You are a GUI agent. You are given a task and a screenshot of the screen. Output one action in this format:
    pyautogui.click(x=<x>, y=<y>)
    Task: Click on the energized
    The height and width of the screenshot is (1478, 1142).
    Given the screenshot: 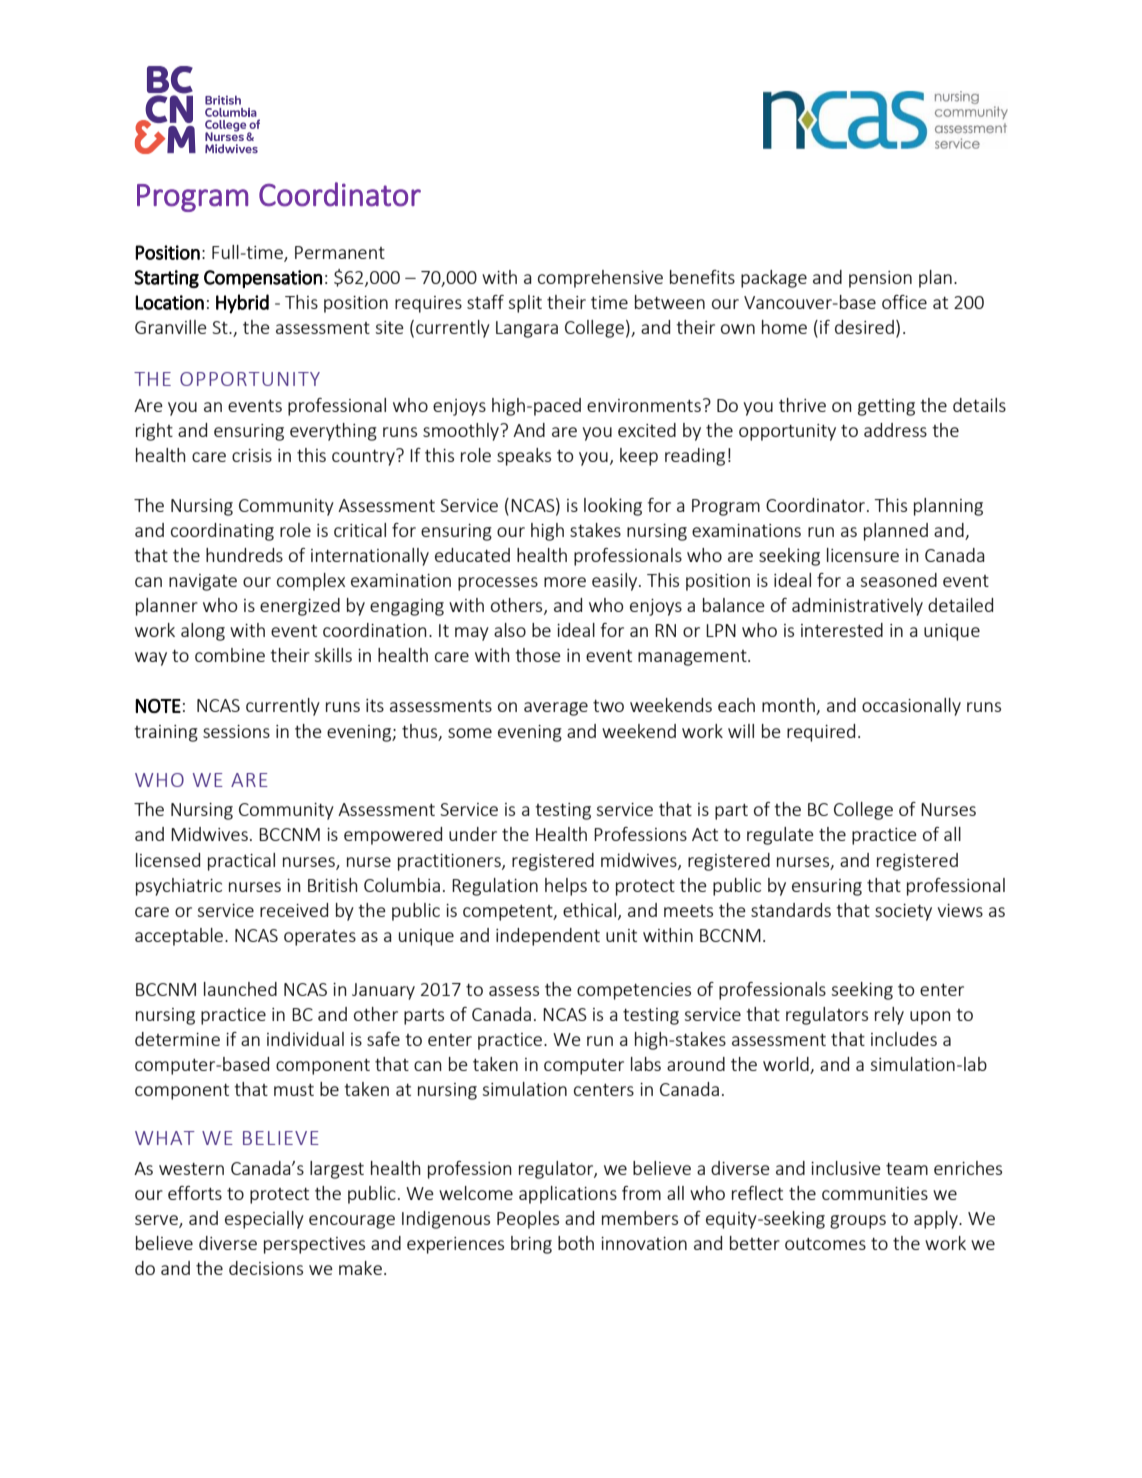 What is the action you would take?
    pyautogui.click(x=300, y=607)
